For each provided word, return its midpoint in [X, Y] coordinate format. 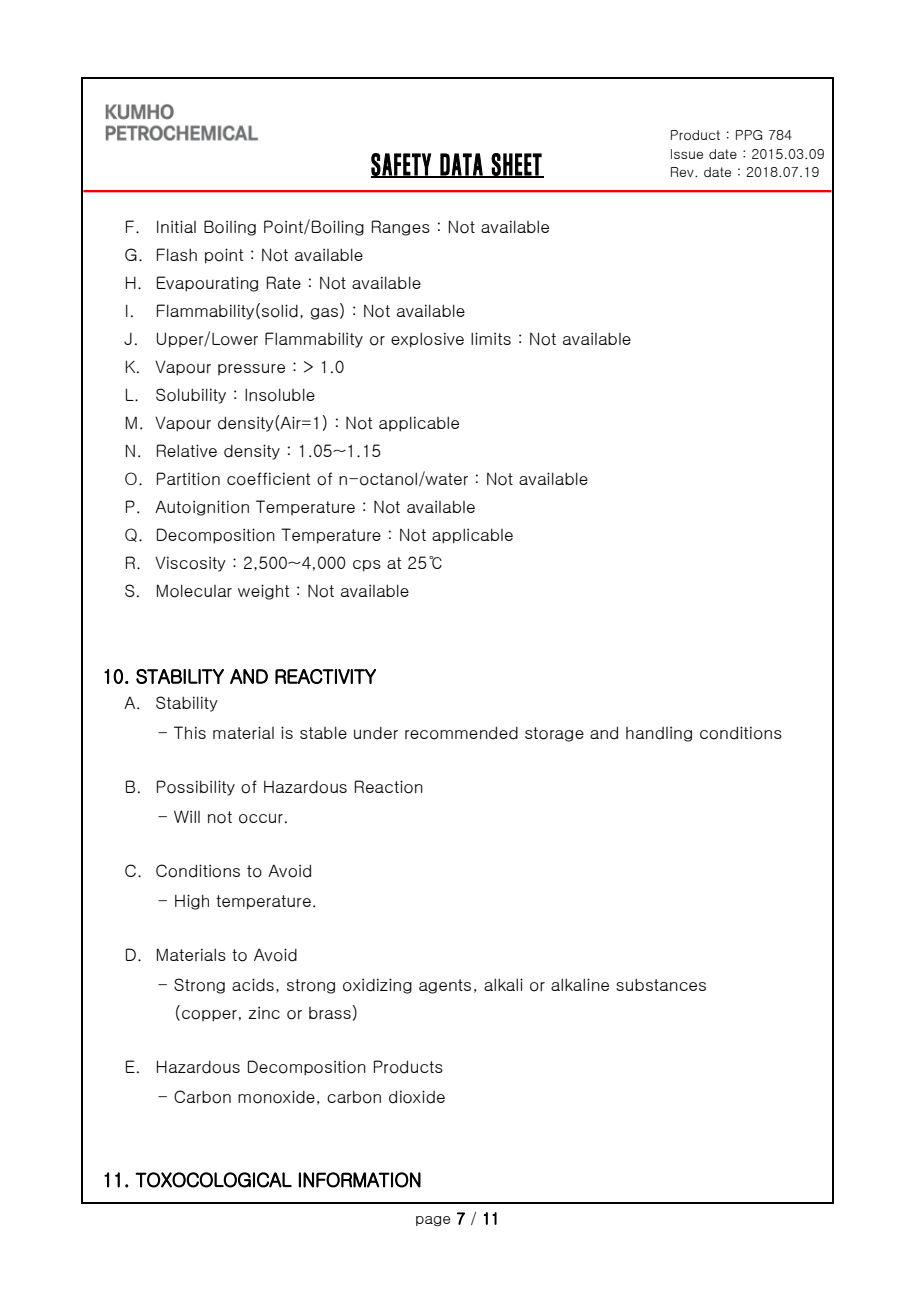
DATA [461, 165]
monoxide [276, 1097]
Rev [683, 172]
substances [661, 985]
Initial [176, 226]
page [433, 1221]
